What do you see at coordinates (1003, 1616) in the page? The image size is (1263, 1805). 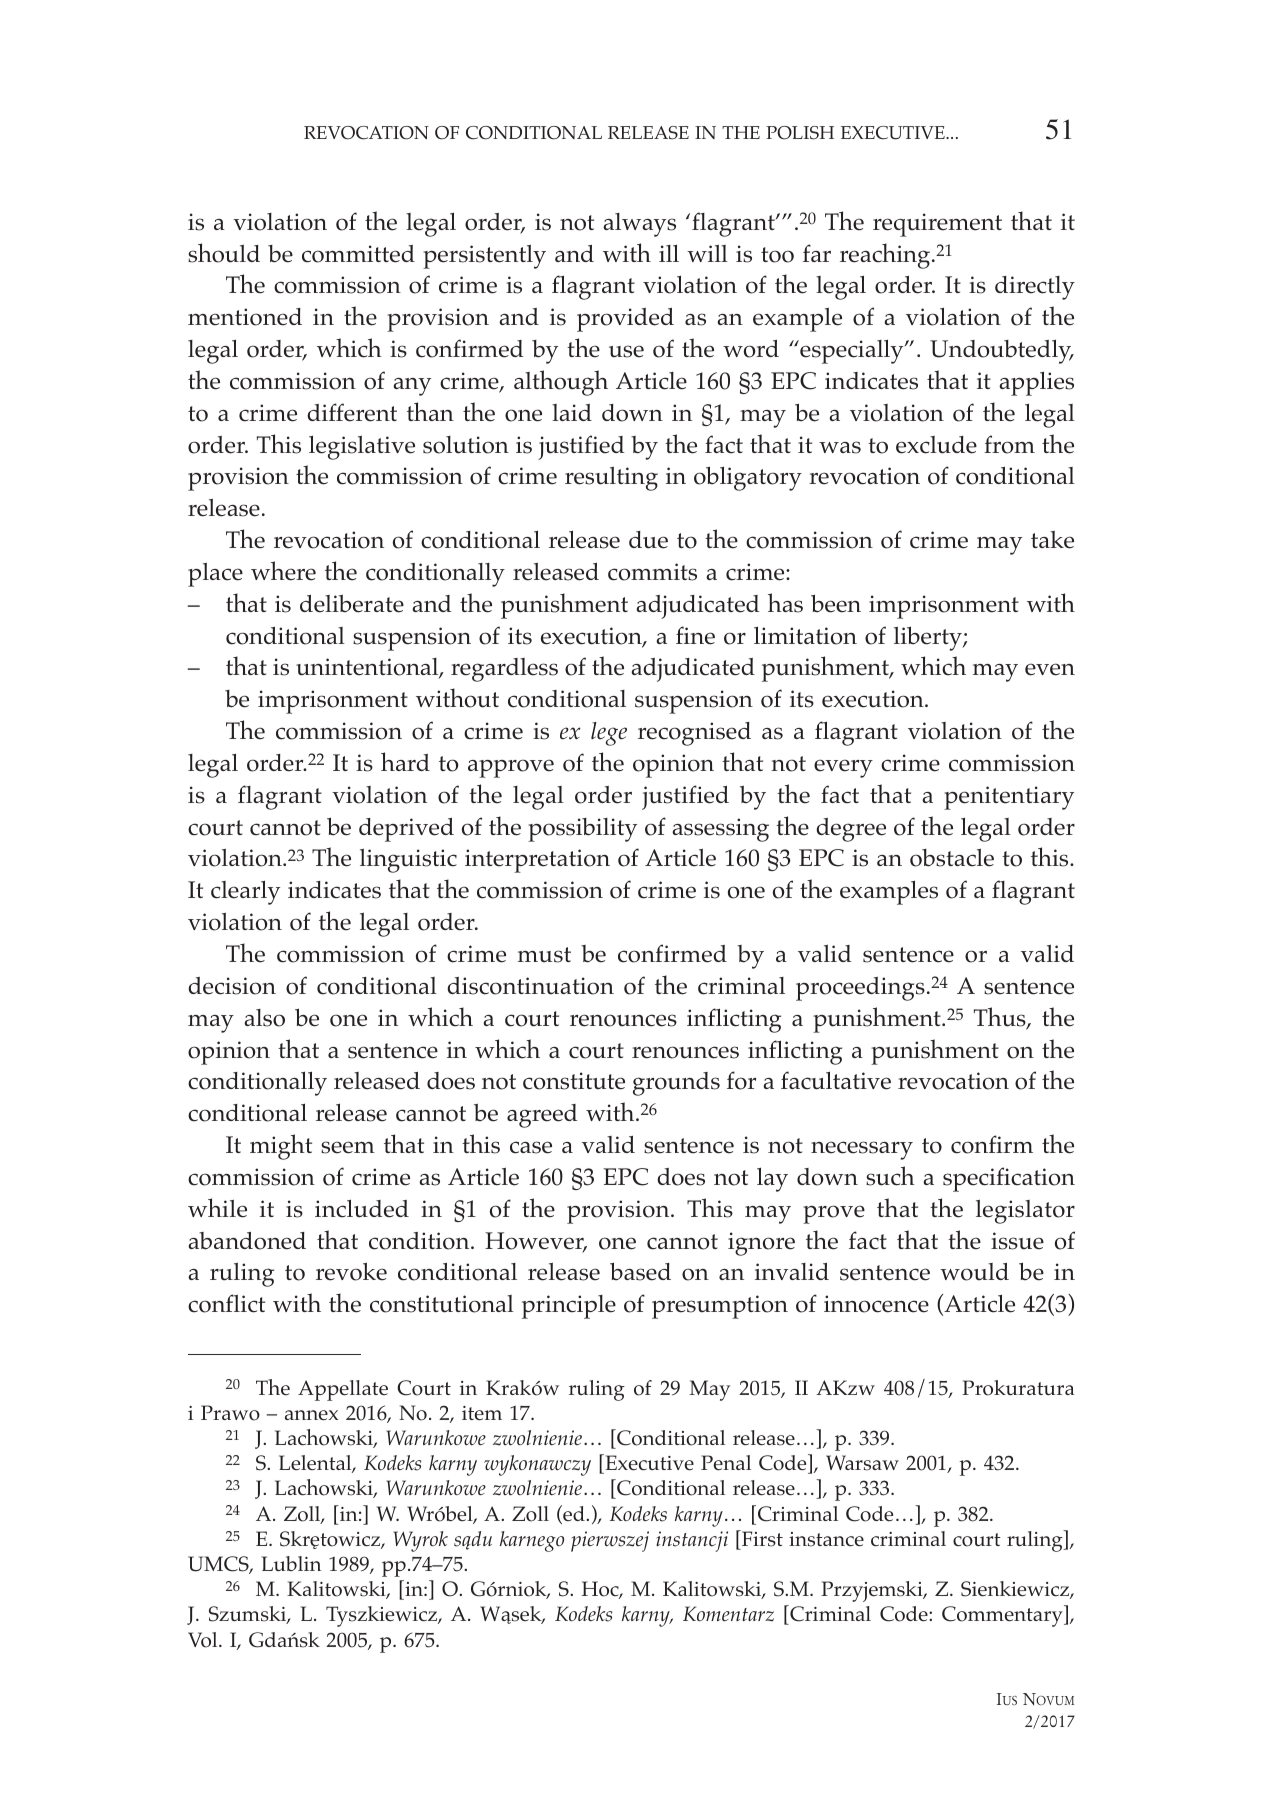 I see `Commentary` at bounding box center [1003, 1616].
